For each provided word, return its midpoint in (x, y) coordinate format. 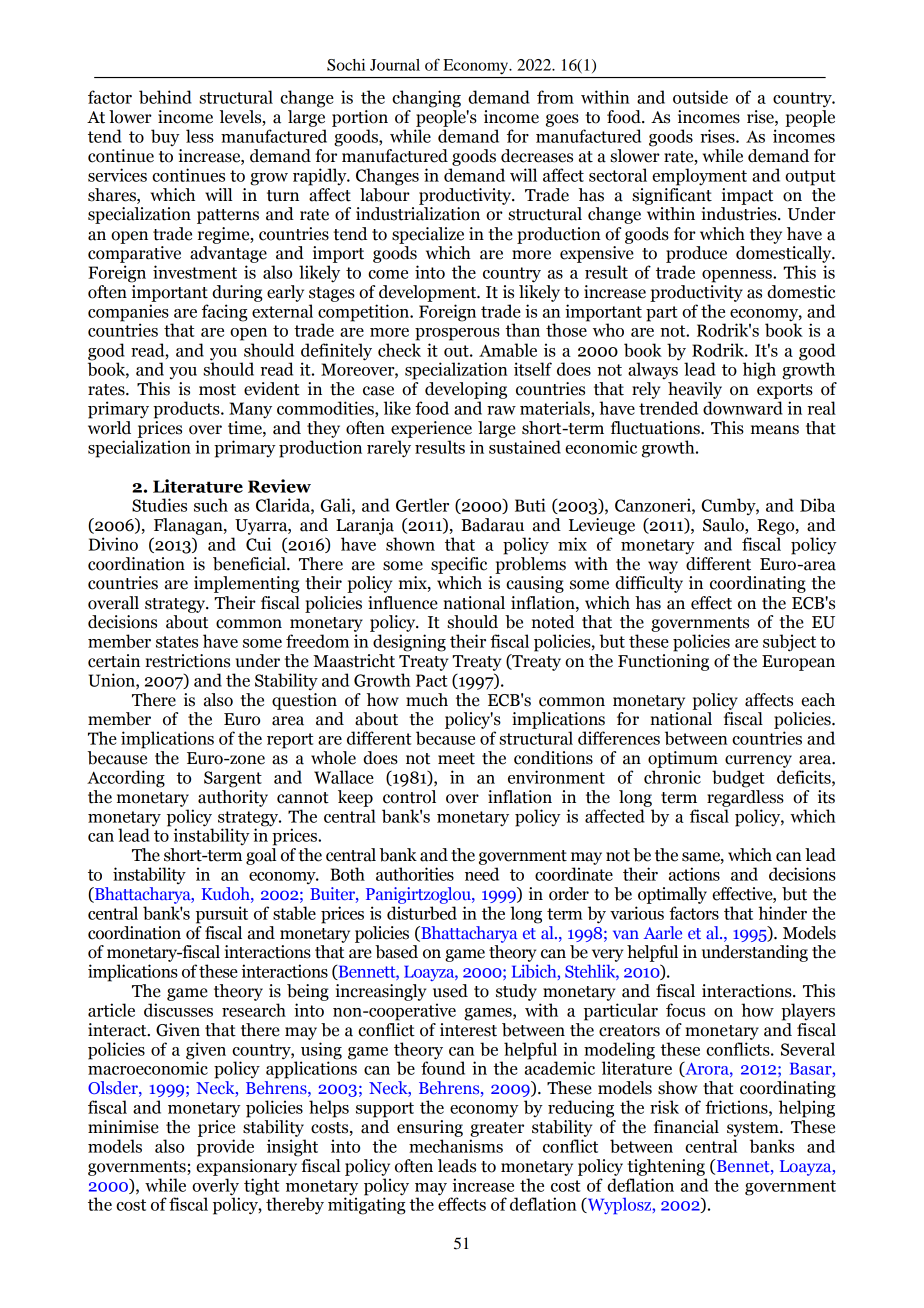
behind (165, 97)
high (759, 371)
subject (789, 643)
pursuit (222, 915)
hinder (782, 913)
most (217, 390)
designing (409, 643)
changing (426, 99)
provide (225, 1148)
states (177, 642)
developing (466, 390)
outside (700, 97)
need (482, 874)
